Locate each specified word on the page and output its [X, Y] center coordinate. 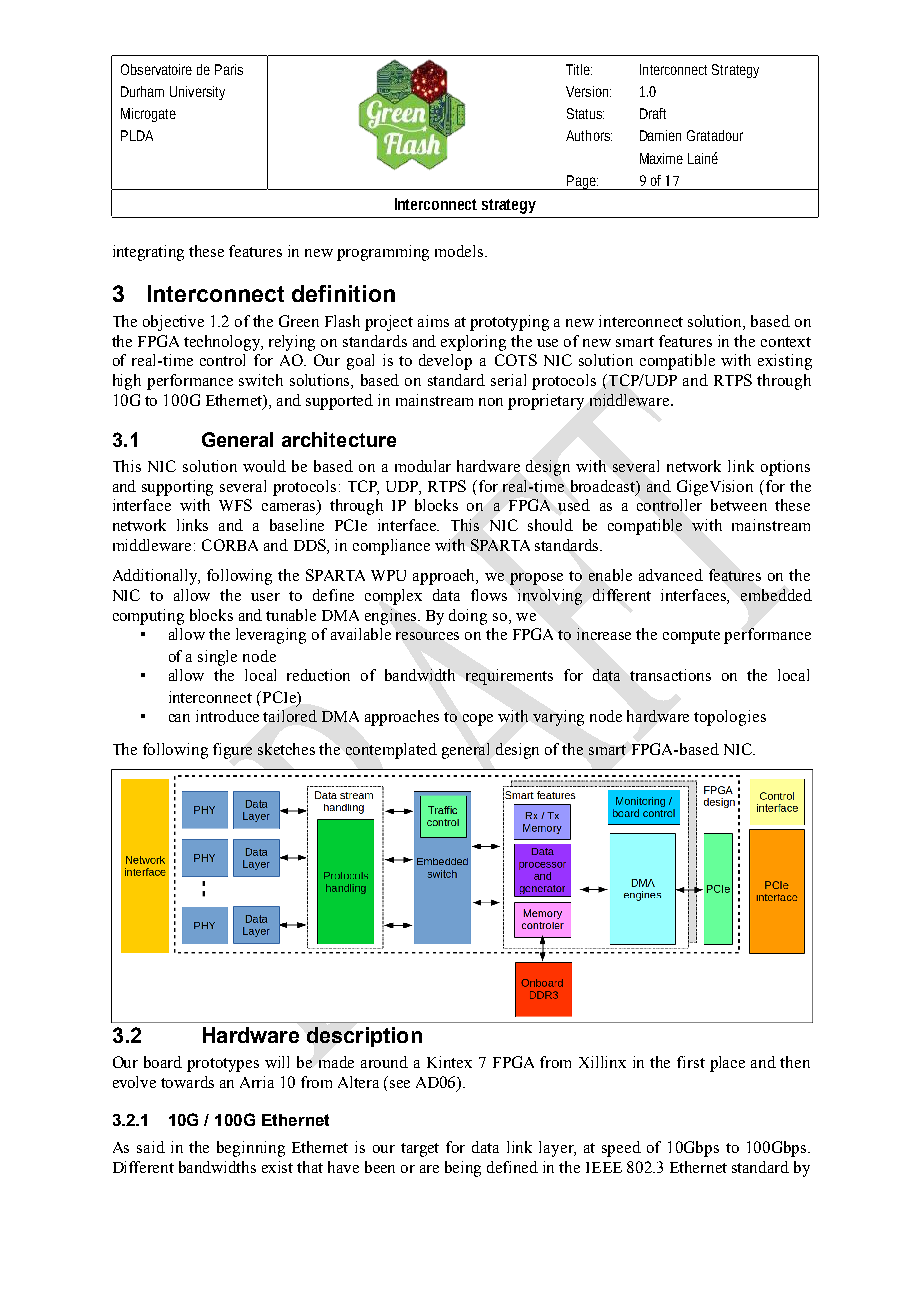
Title [579, 69]
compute [691, 637]
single [217, 658]
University [197, 93]
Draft [653, 113]
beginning [251, 1149]
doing [468, 617]
